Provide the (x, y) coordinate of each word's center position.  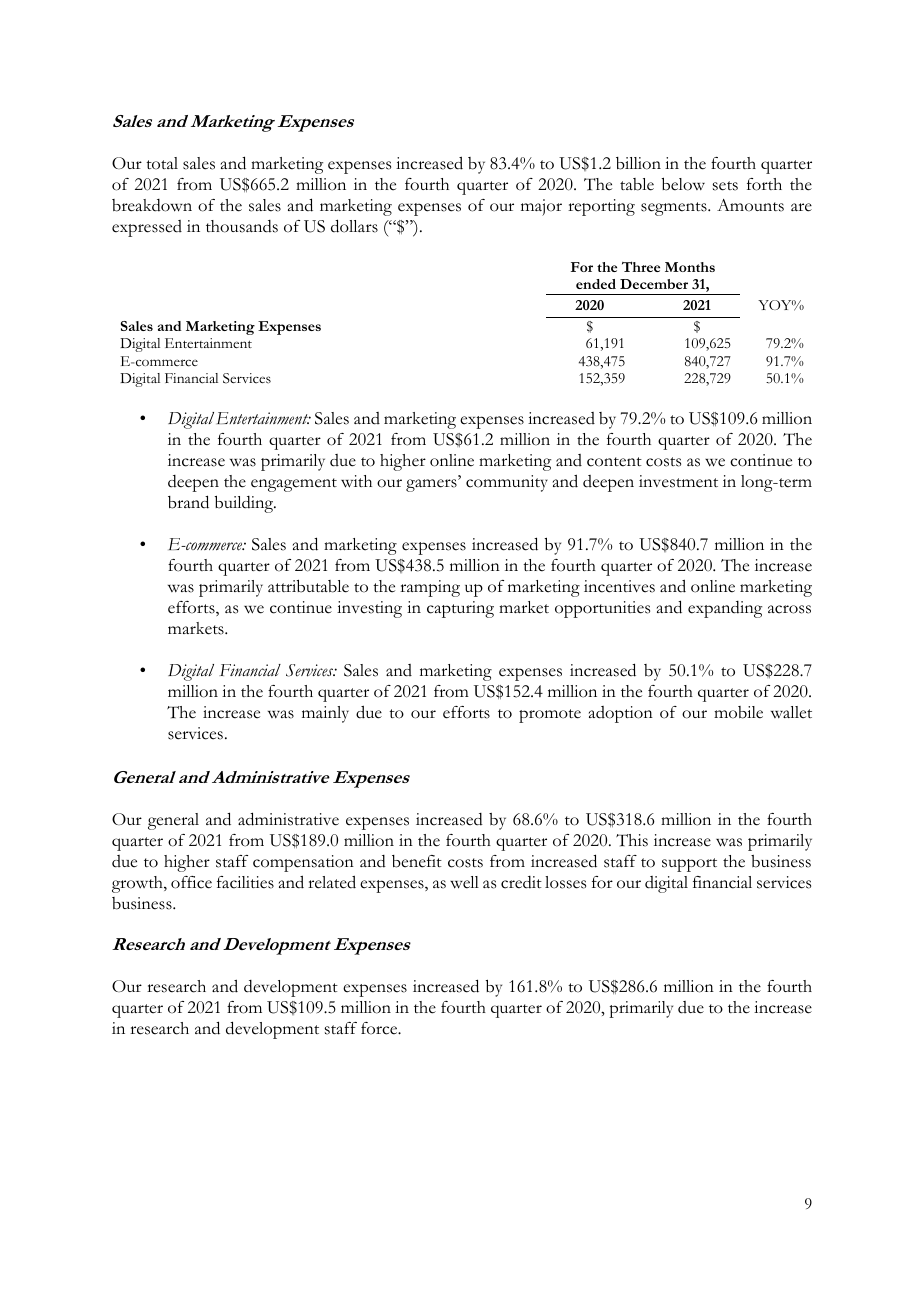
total (162, 163)
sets (725, 186)
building (245, 504)
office (191, 882)
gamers (432, 485)
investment (678, 481)
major (541, 207)
